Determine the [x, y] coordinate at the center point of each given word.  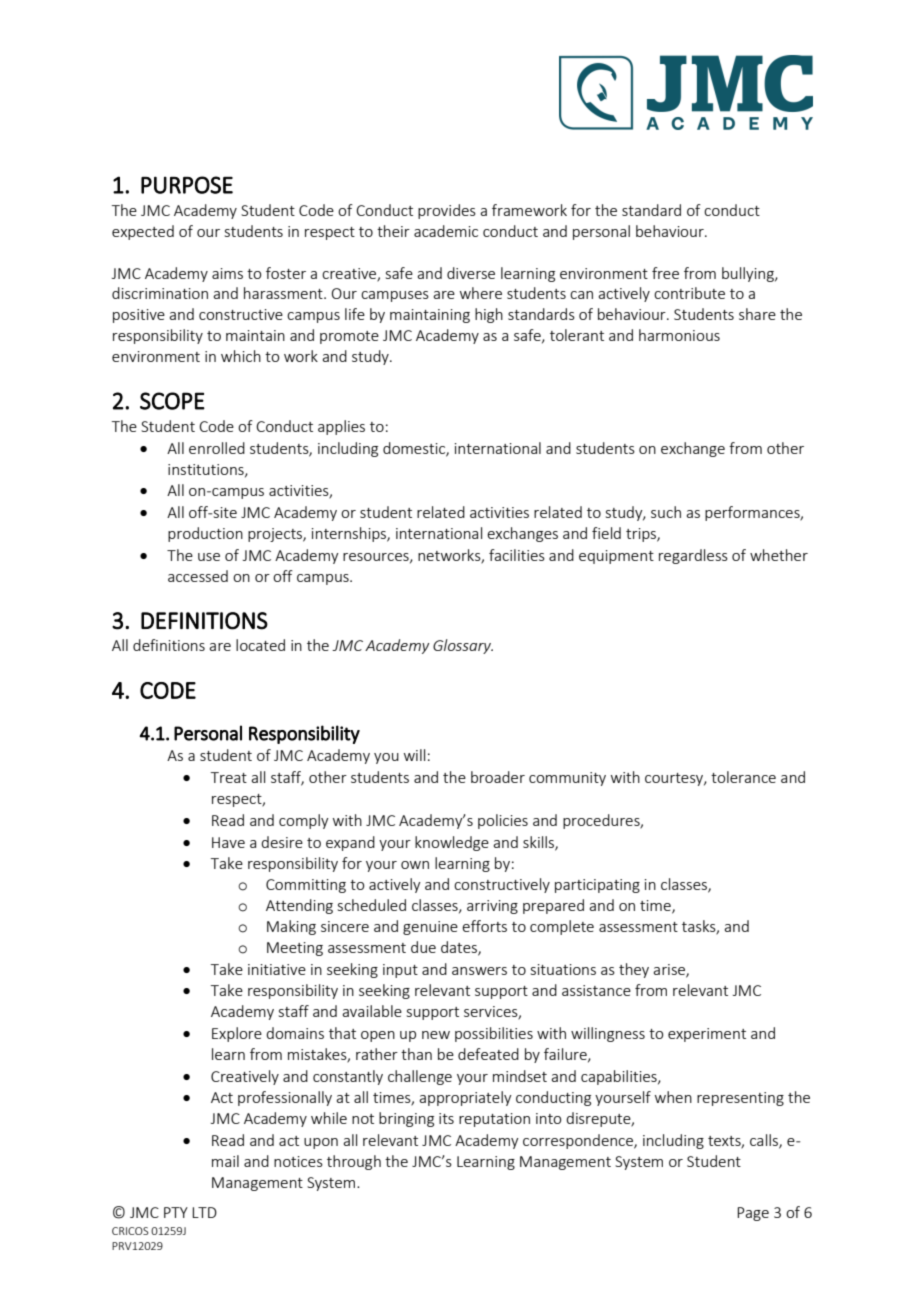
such [666, 512]
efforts [484, 926]
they [634, 970]
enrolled [217, 448]
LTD [204, 1212]
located [260, 645]
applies [341, 427]
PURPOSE [187, 185]
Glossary [463, 646]
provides [447, 211]
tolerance [743, 777]
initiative [277, 969]
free [665, 273]
